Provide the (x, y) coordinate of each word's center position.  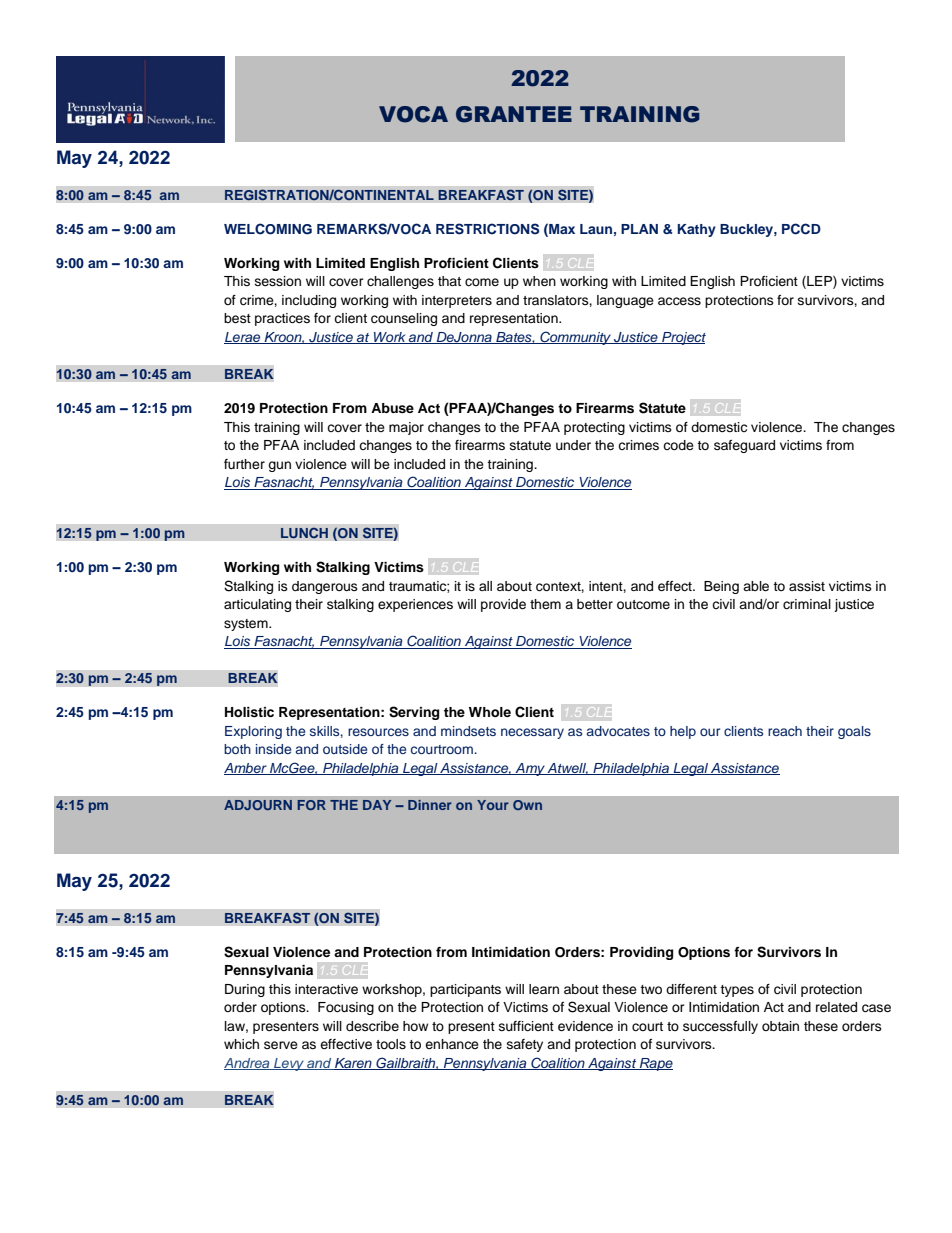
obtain (780, 1026)
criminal (807, 604)
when (539, 281)
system (247, 625)
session (278, 281)
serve (281, 1045)
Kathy (697, 230)
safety (525, 1045)
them (545, 604)
